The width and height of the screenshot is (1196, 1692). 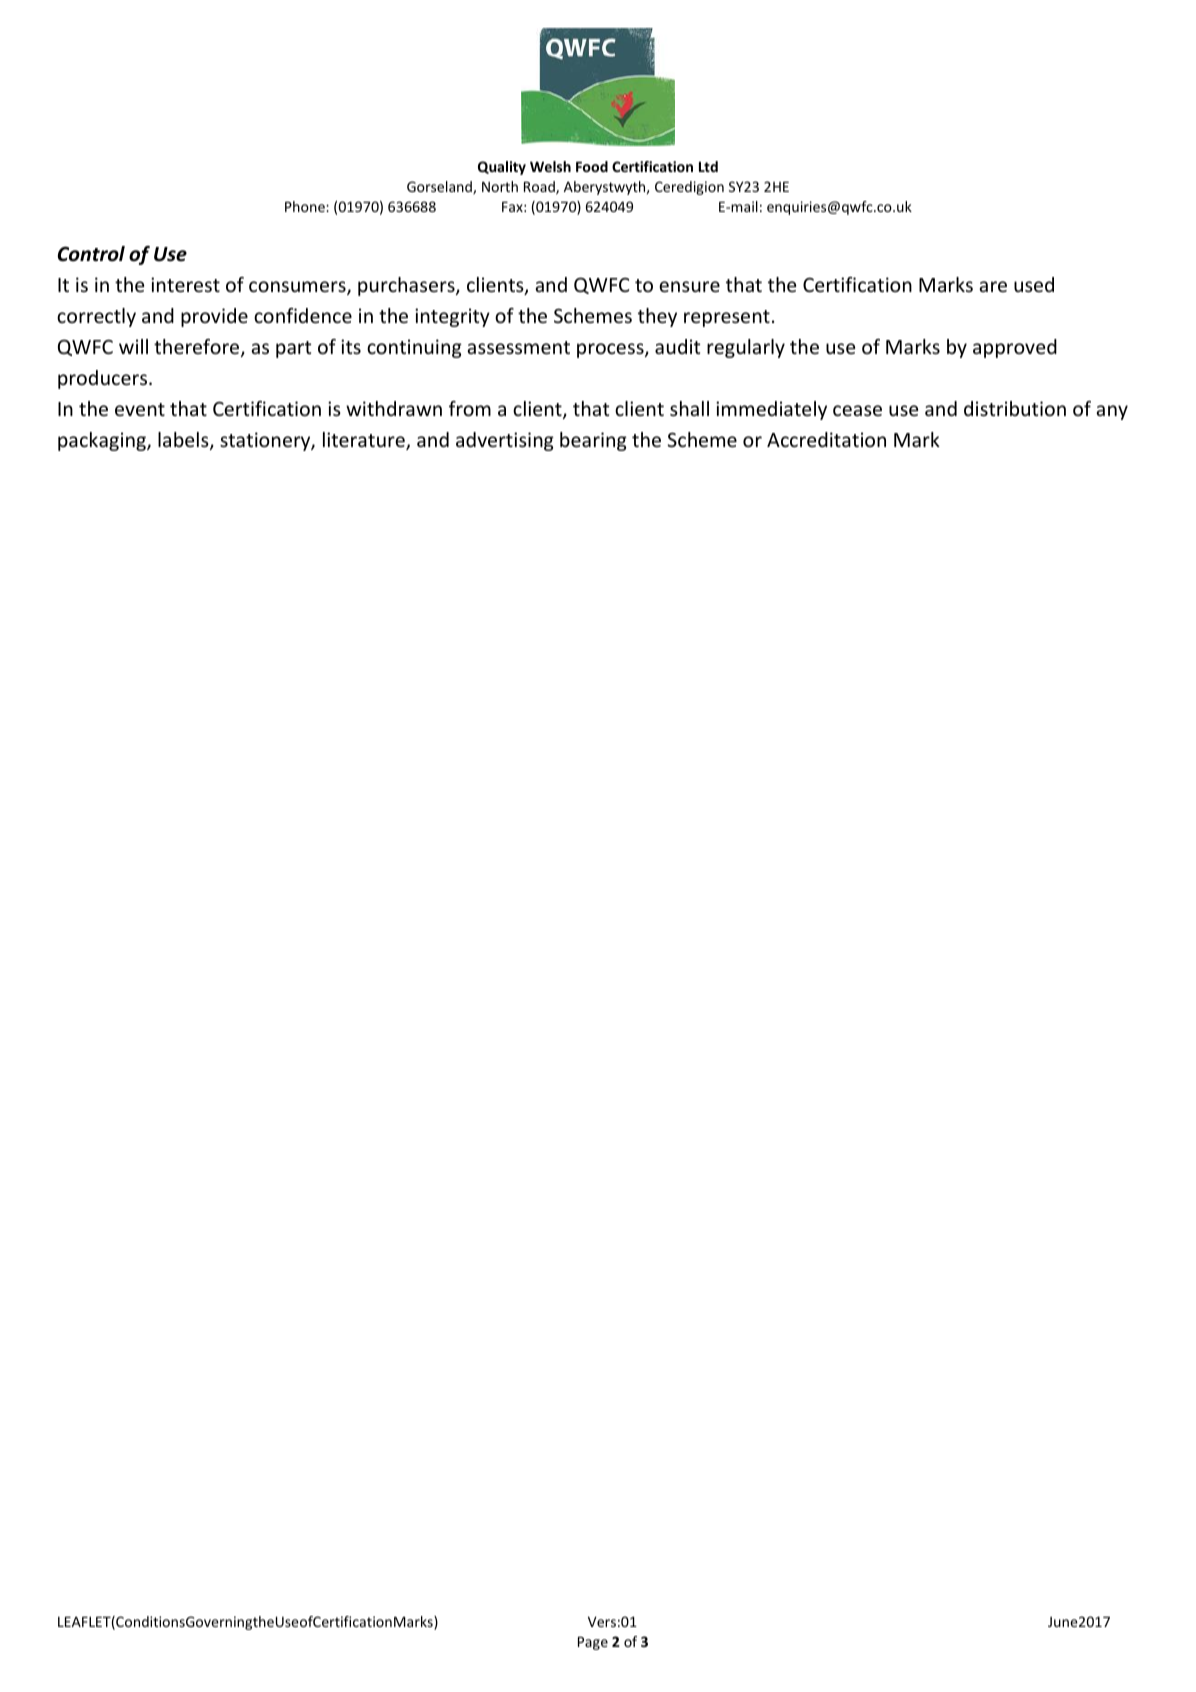 What do you see at coordinates (592, 166) in the screenshot?
I see `Food` at bounding box center [592, 166].
